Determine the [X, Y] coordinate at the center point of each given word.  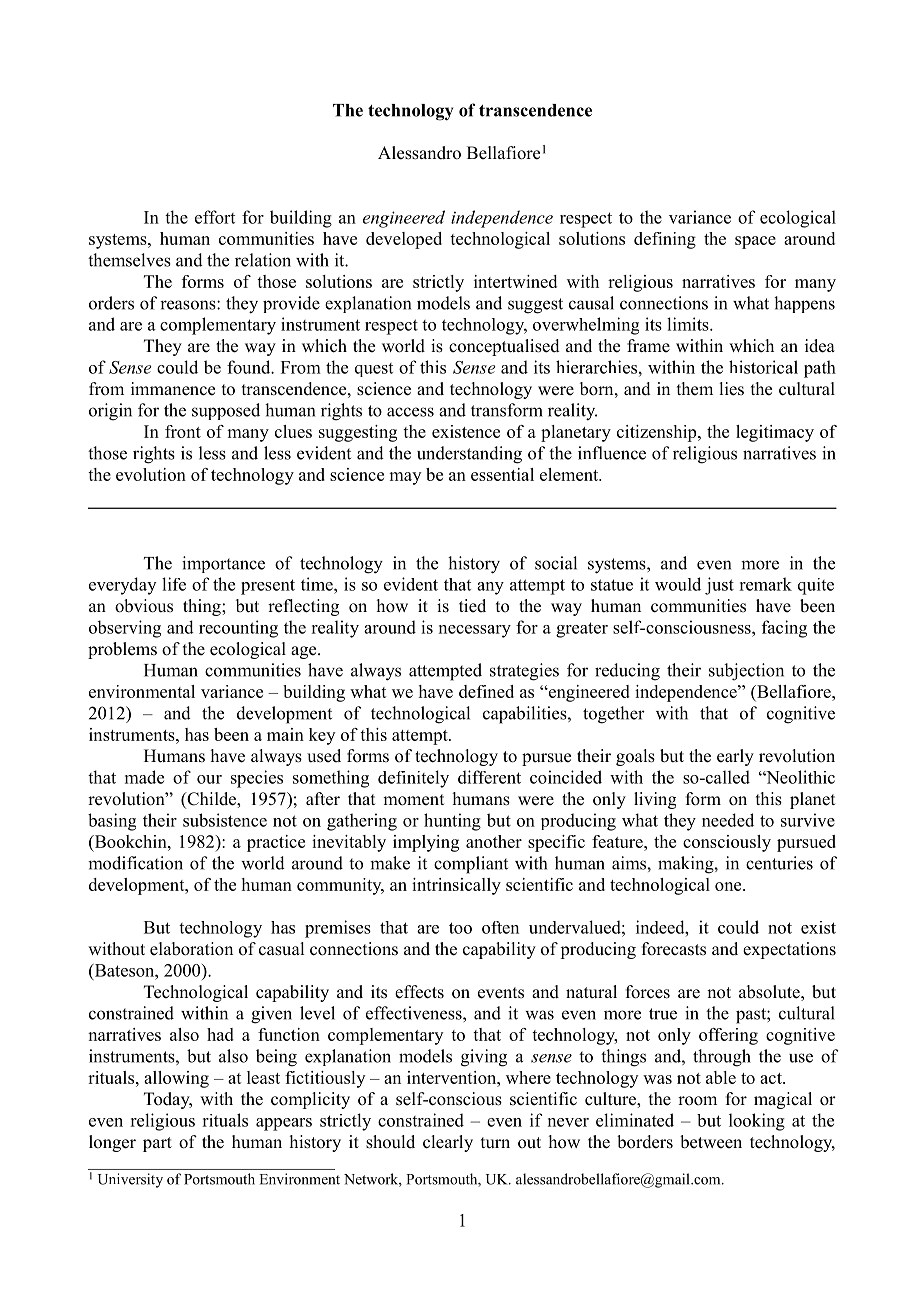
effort [215, 217]
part [157, 1144]
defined [486, 691]
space [755, 242]
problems [122, 650]
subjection [746, 672]
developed [404, 240]
